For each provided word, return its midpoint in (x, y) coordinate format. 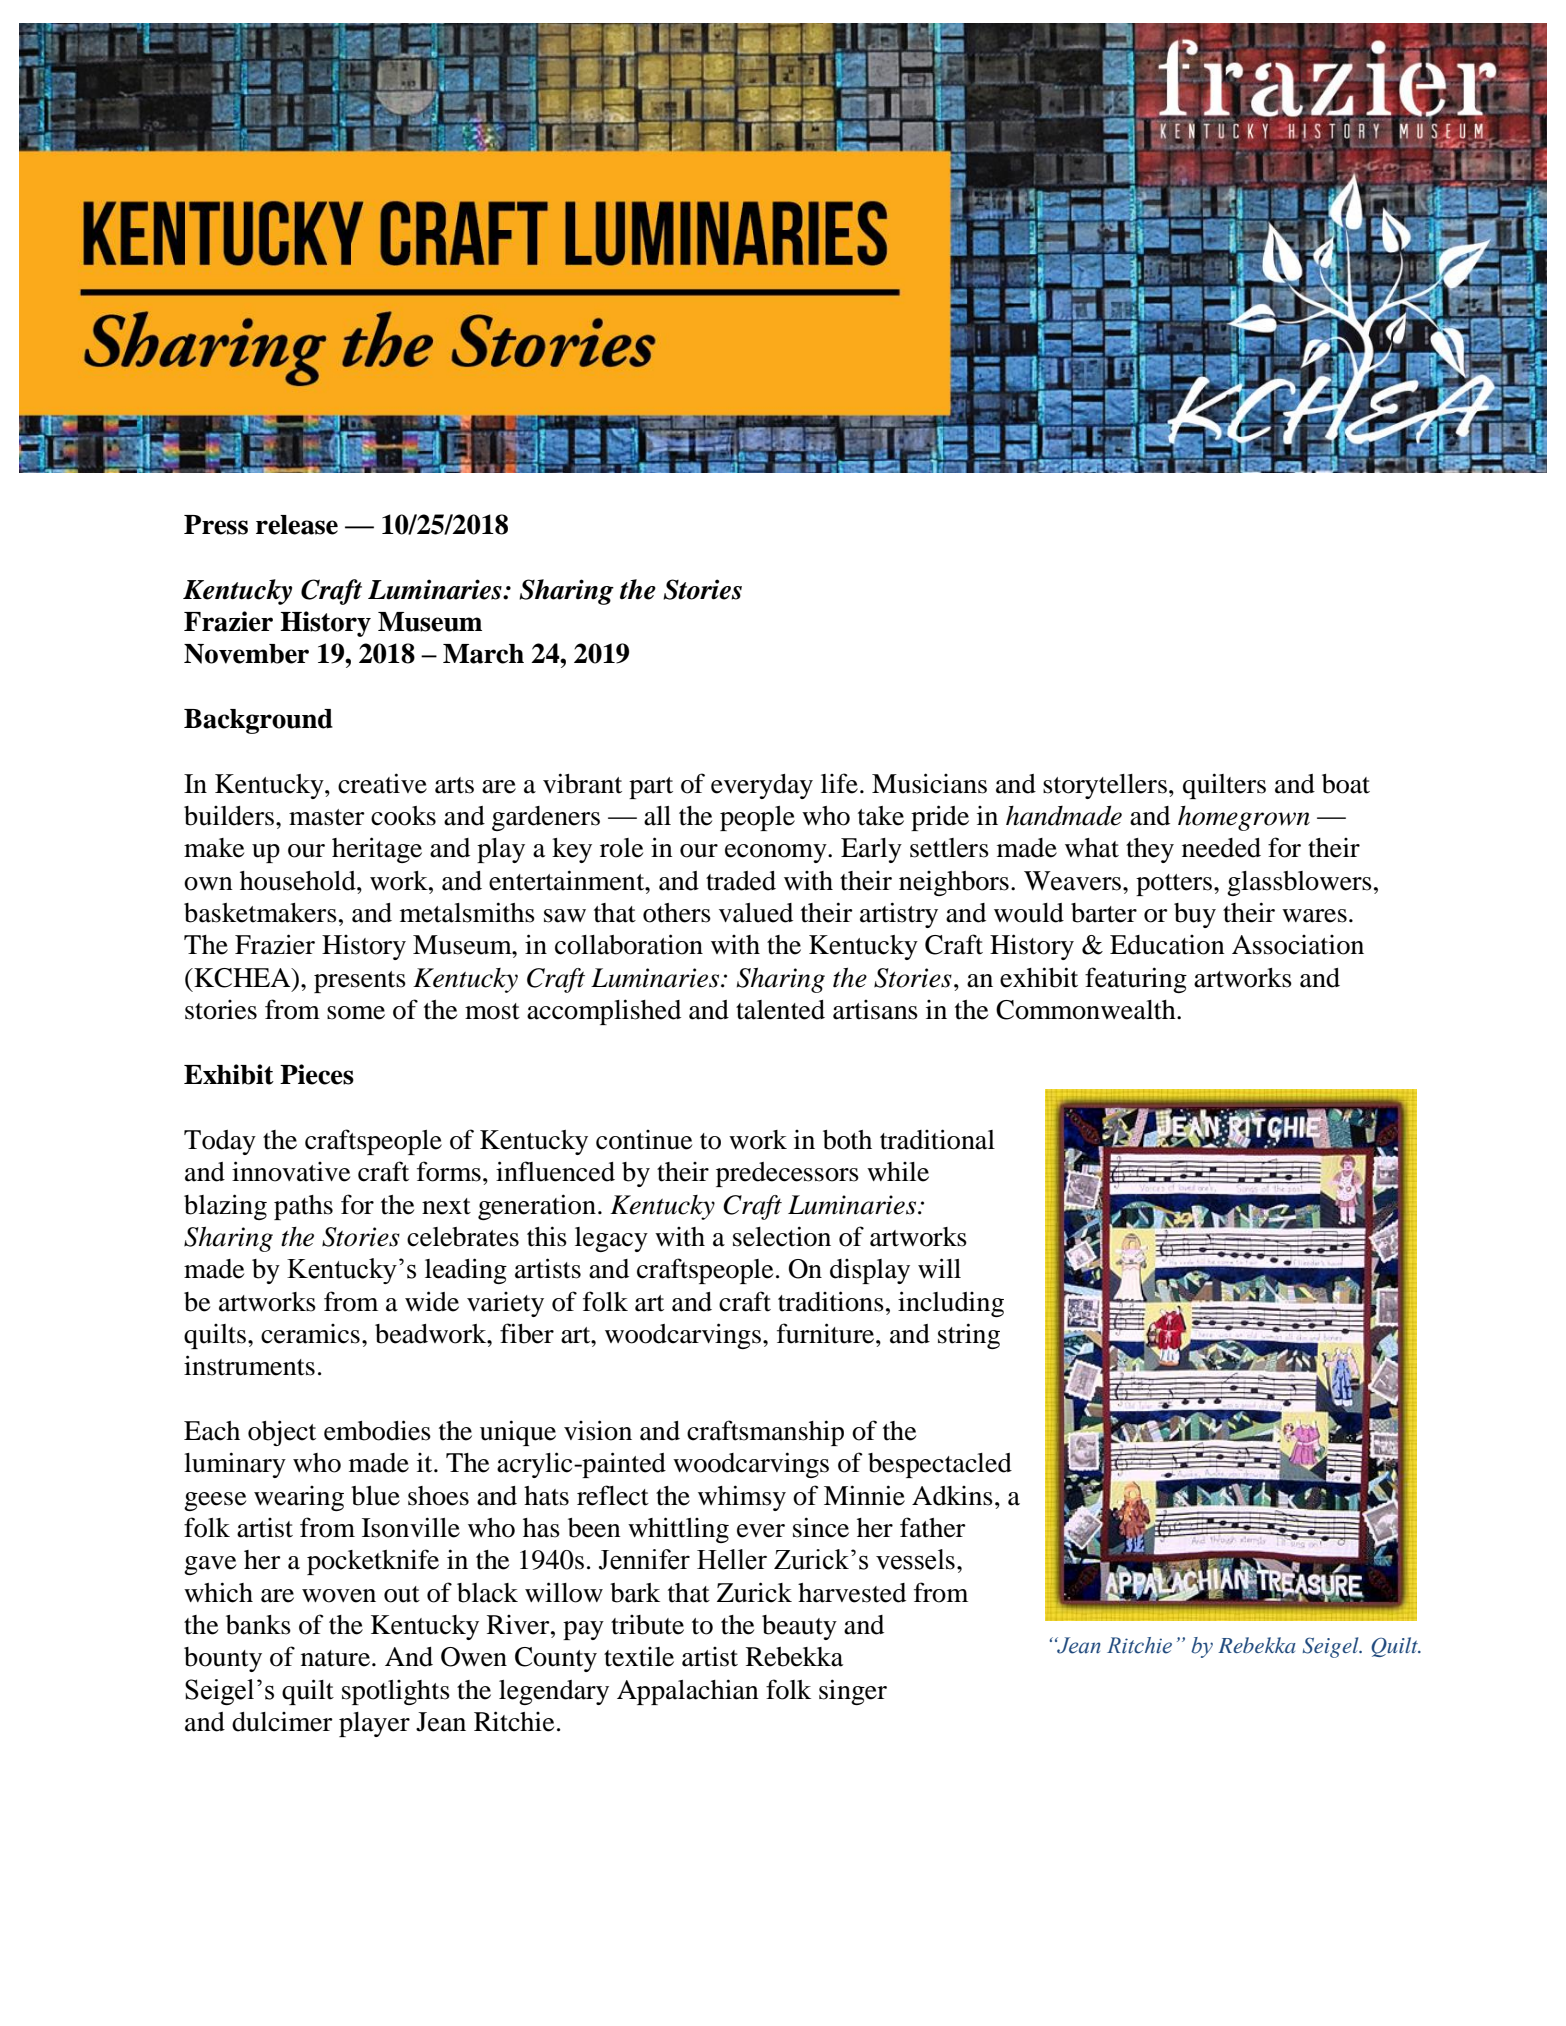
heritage (377, 850)
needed (1221, 848)
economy (777, 853)
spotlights (396, 1692)
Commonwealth (1087, 1010)
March (483, 654)
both (847, 1140)
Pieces (317, 1074)
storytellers (1105, 786)
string (969, 1336)
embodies (377, 1430)
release (297, 525)
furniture (827, 1333)
